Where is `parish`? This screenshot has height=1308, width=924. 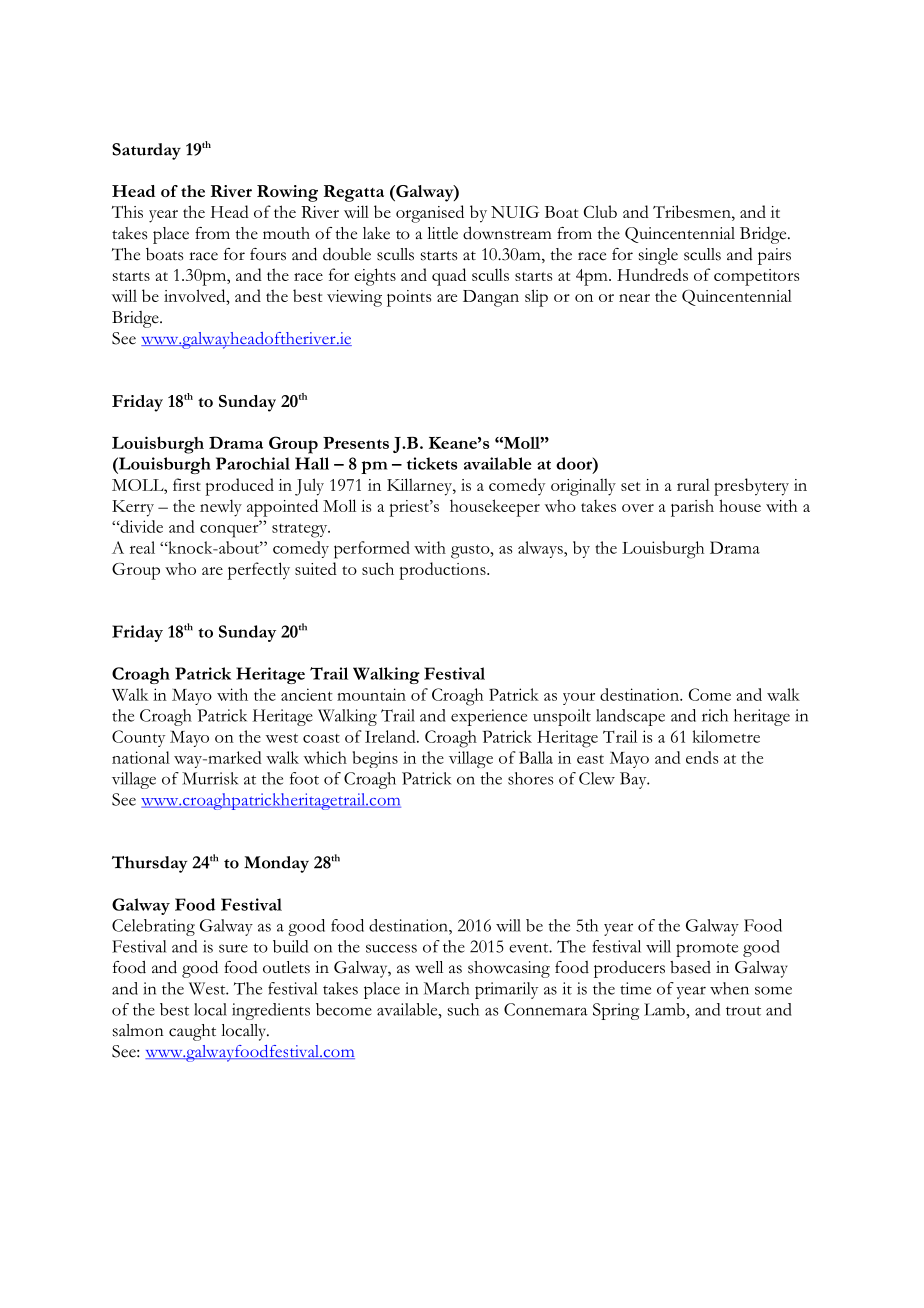 parish is located at coordinates (692, 508).
